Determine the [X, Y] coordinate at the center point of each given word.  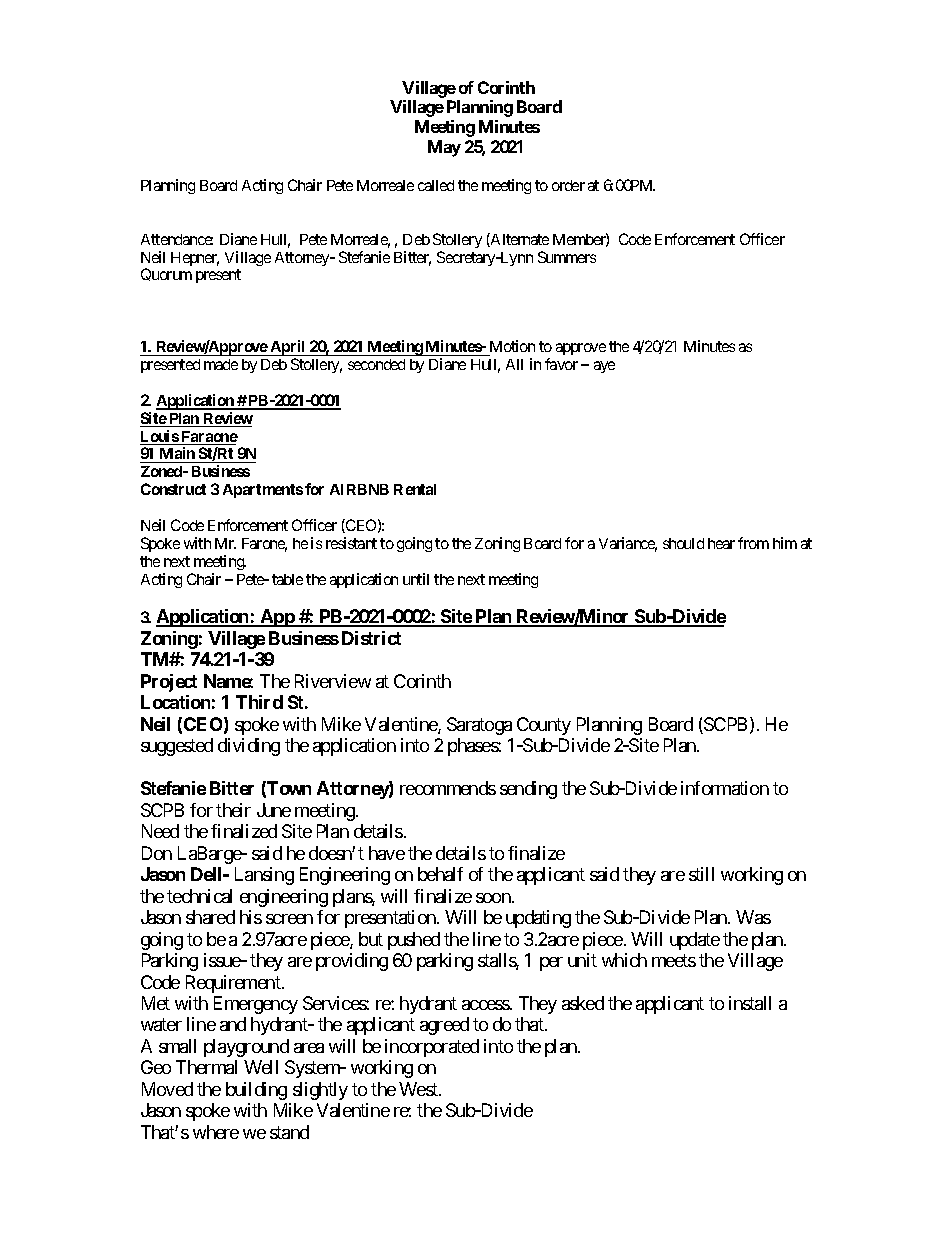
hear [721, 543]
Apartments [263, 491]
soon [494, 898]
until [416, 579]
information [725, 788]
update [695, 941]
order [568, 185]
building [256, 1091]
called [436, 185]
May [444, 148]
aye [604, 367]
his [251, 917]
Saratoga [479, 726]
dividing [249, 747]
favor [561, 364]
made [221, 364]
